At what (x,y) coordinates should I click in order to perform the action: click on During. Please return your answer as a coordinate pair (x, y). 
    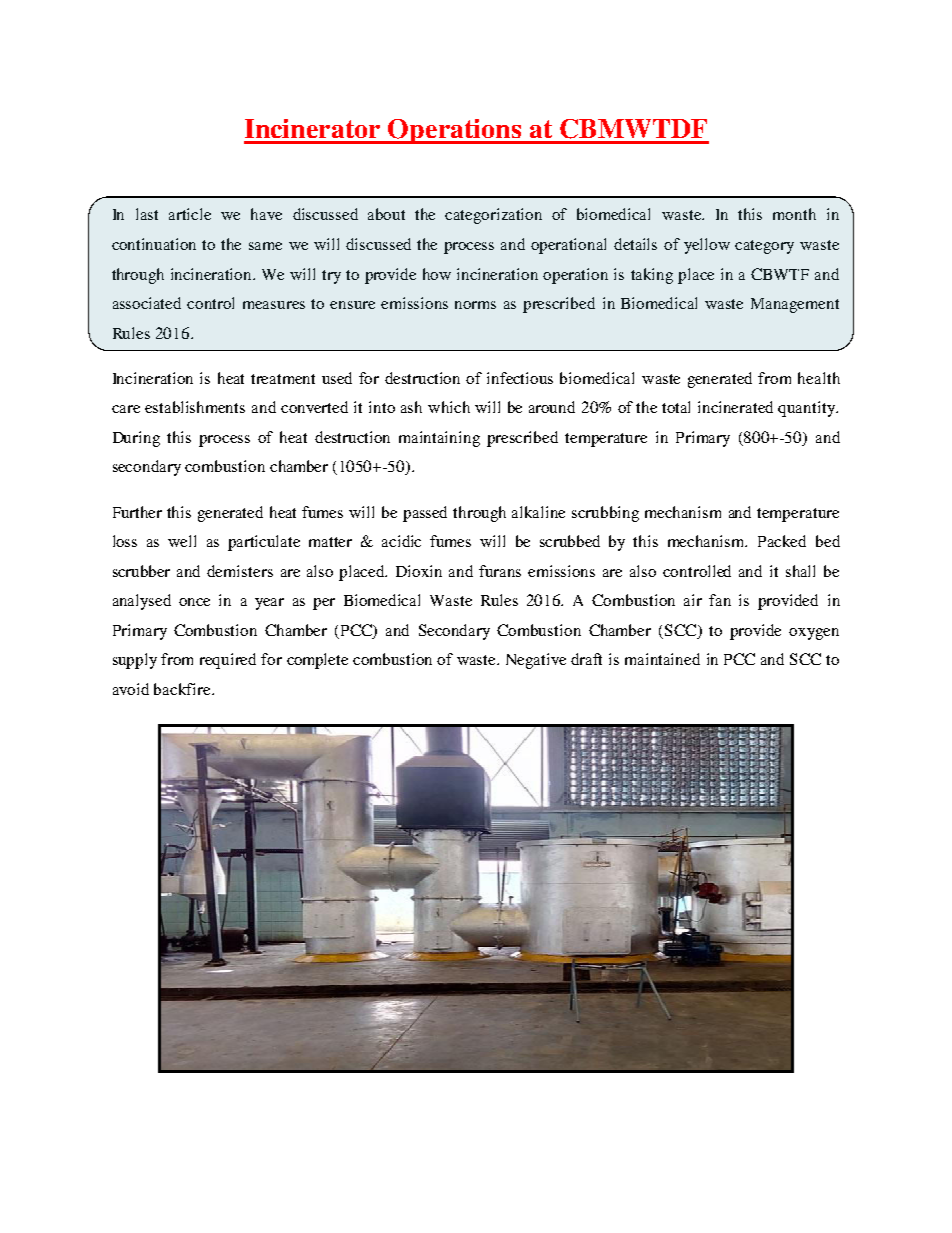
    Looking at the image, I should click on (136, 439).
